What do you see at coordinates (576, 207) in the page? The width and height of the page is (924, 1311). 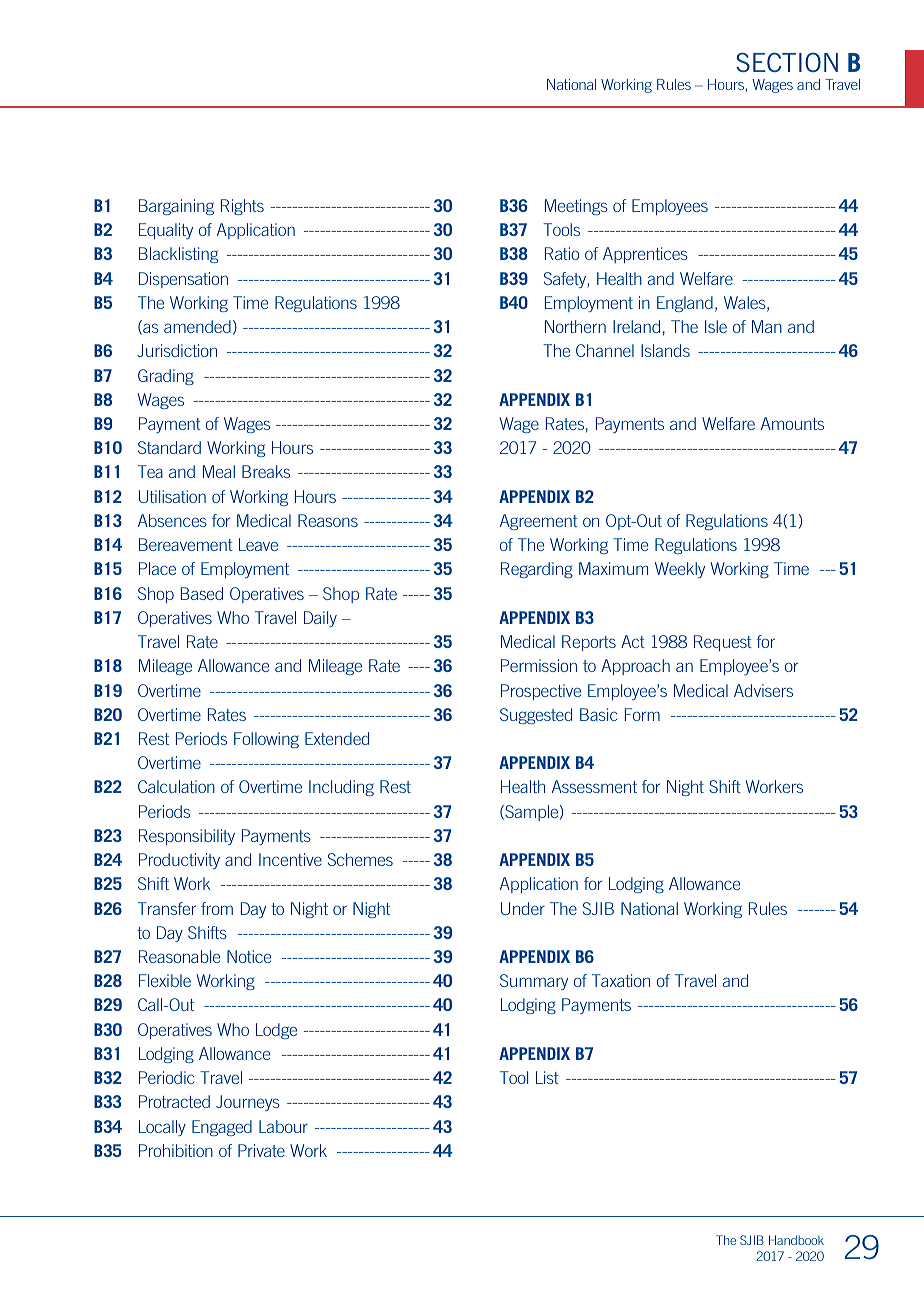 I see `Meetings` at bounding box center [576, 207].
